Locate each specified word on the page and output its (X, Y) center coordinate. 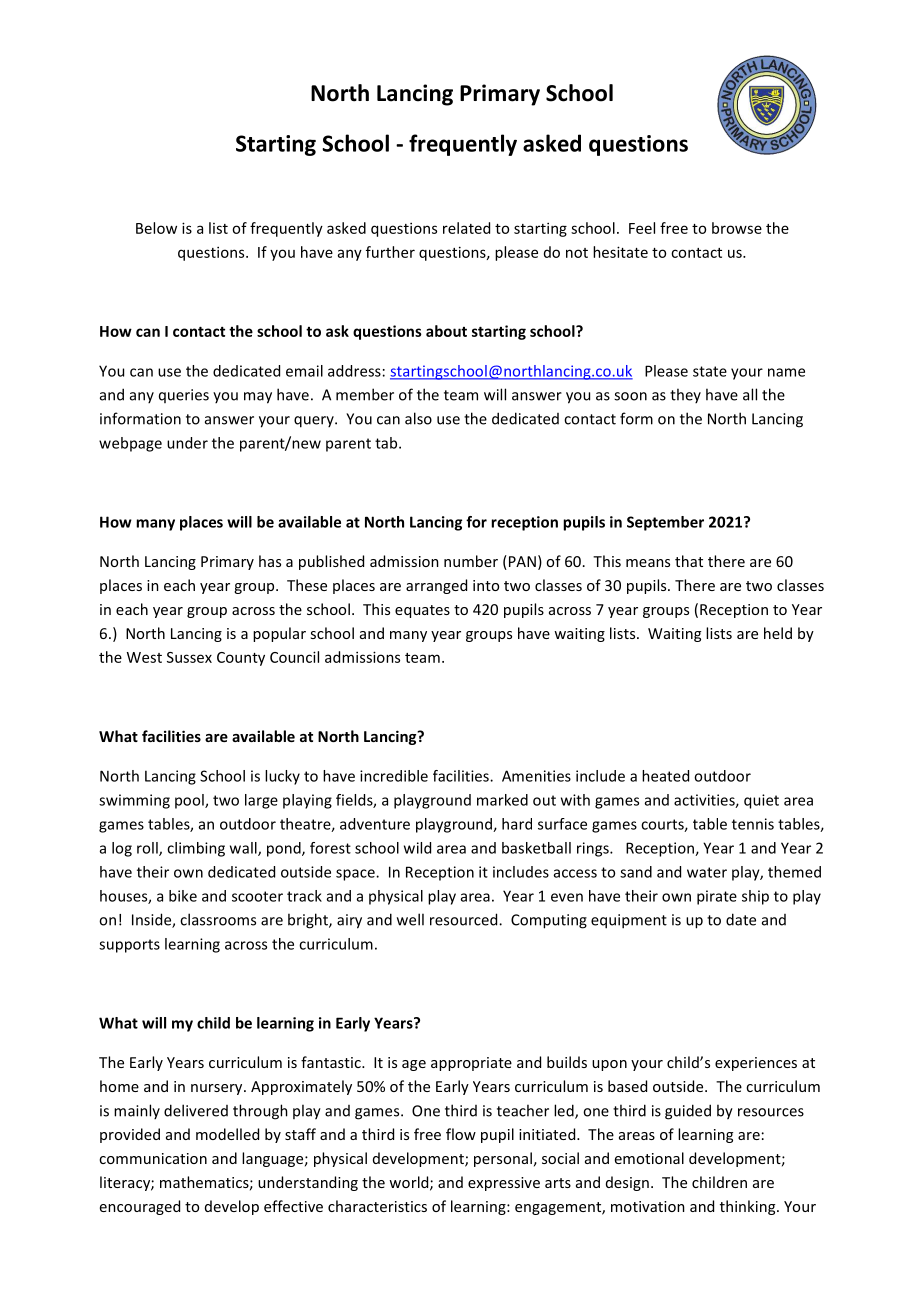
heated (665, 776)
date (741, 919)
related (466, 228)
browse (737, 228)
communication (153, 1158)
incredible (394, 776)
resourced (465, 919)
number (471, 561)
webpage (130, 444)
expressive (504, 1184)
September (665, 523)
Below (156, 228)
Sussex (189, 657)
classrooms (218, 919)
